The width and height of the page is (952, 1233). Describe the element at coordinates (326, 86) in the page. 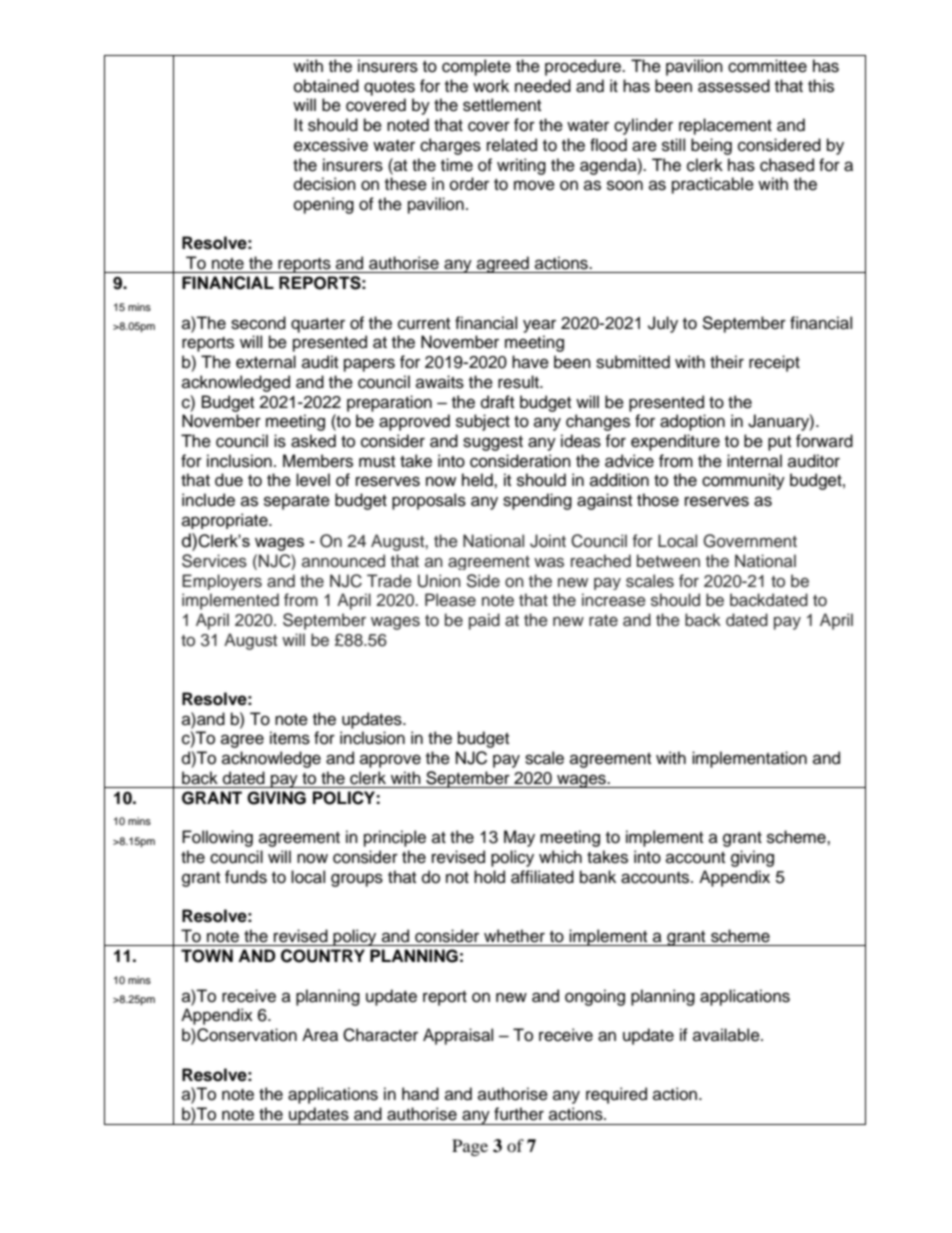

I see `obtained` at that location.
